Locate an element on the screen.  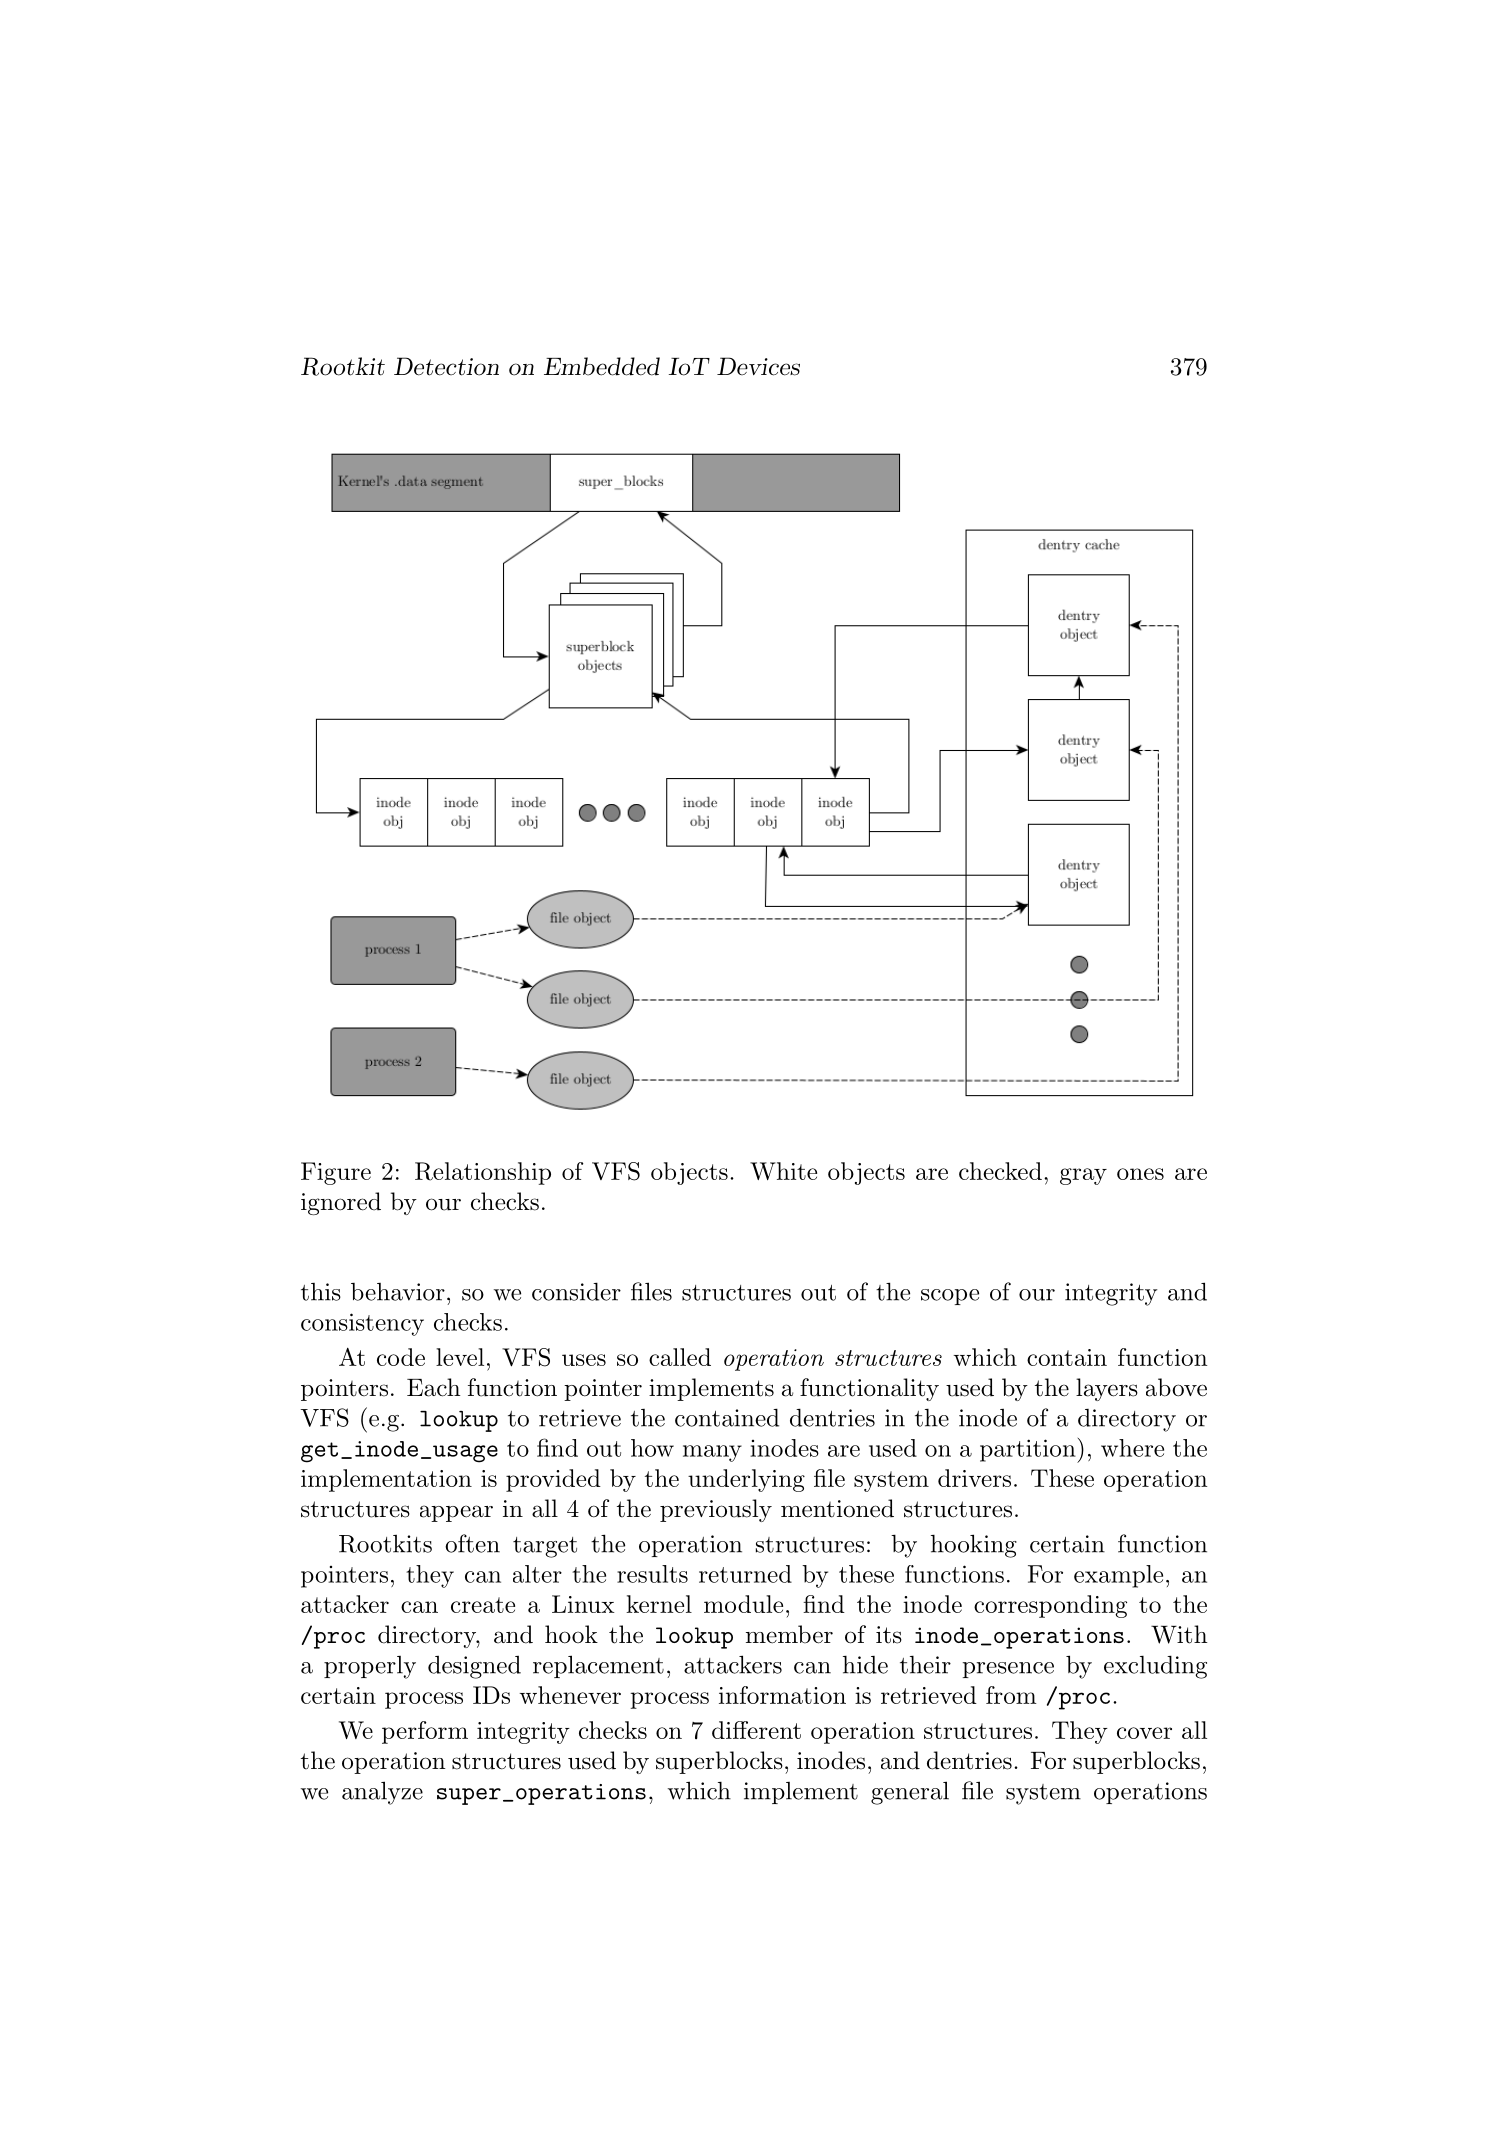
different is located at coordinates (756, 1730).
